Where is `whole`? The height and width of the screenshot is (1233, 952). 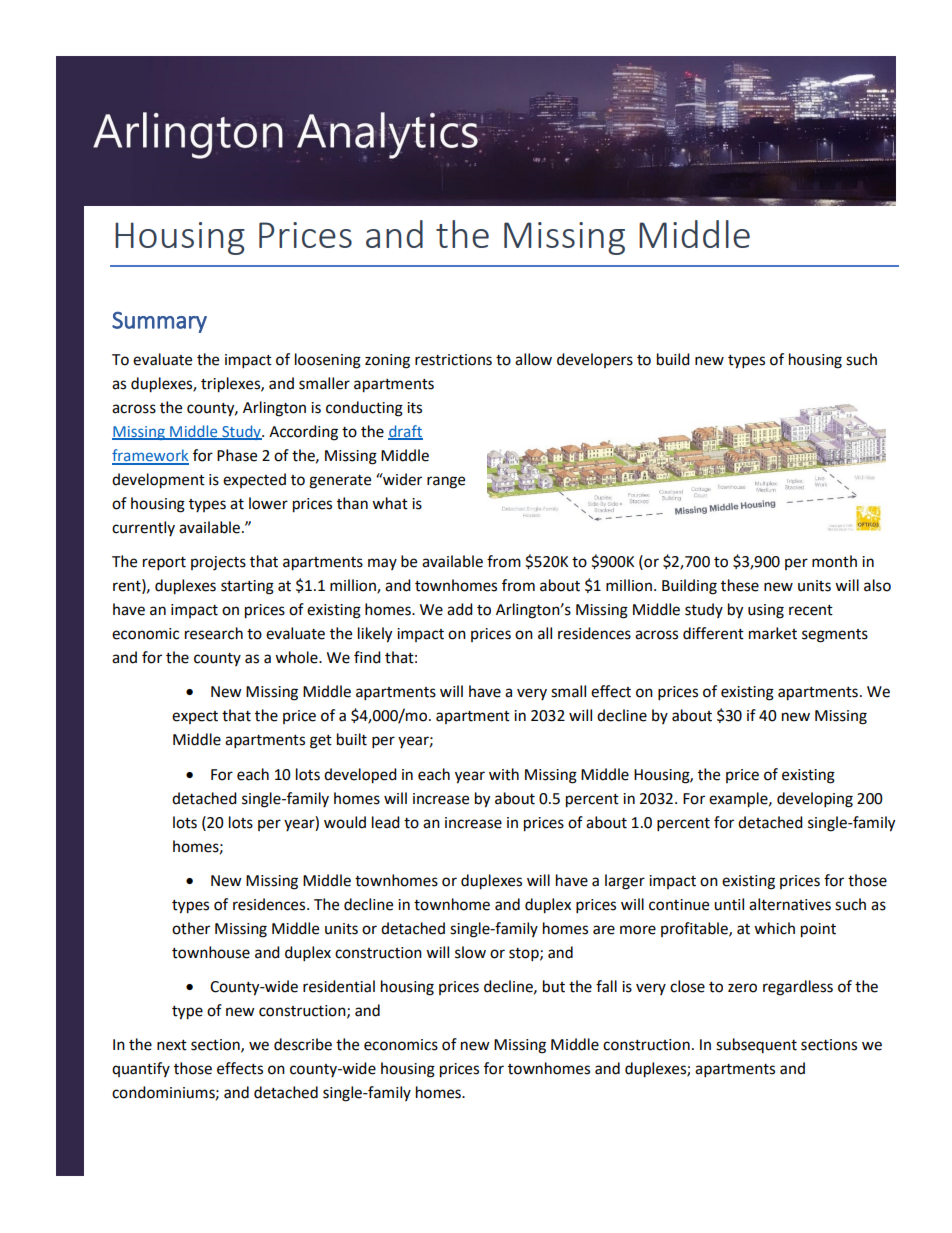 whole is located at coordinates (297, 657).
